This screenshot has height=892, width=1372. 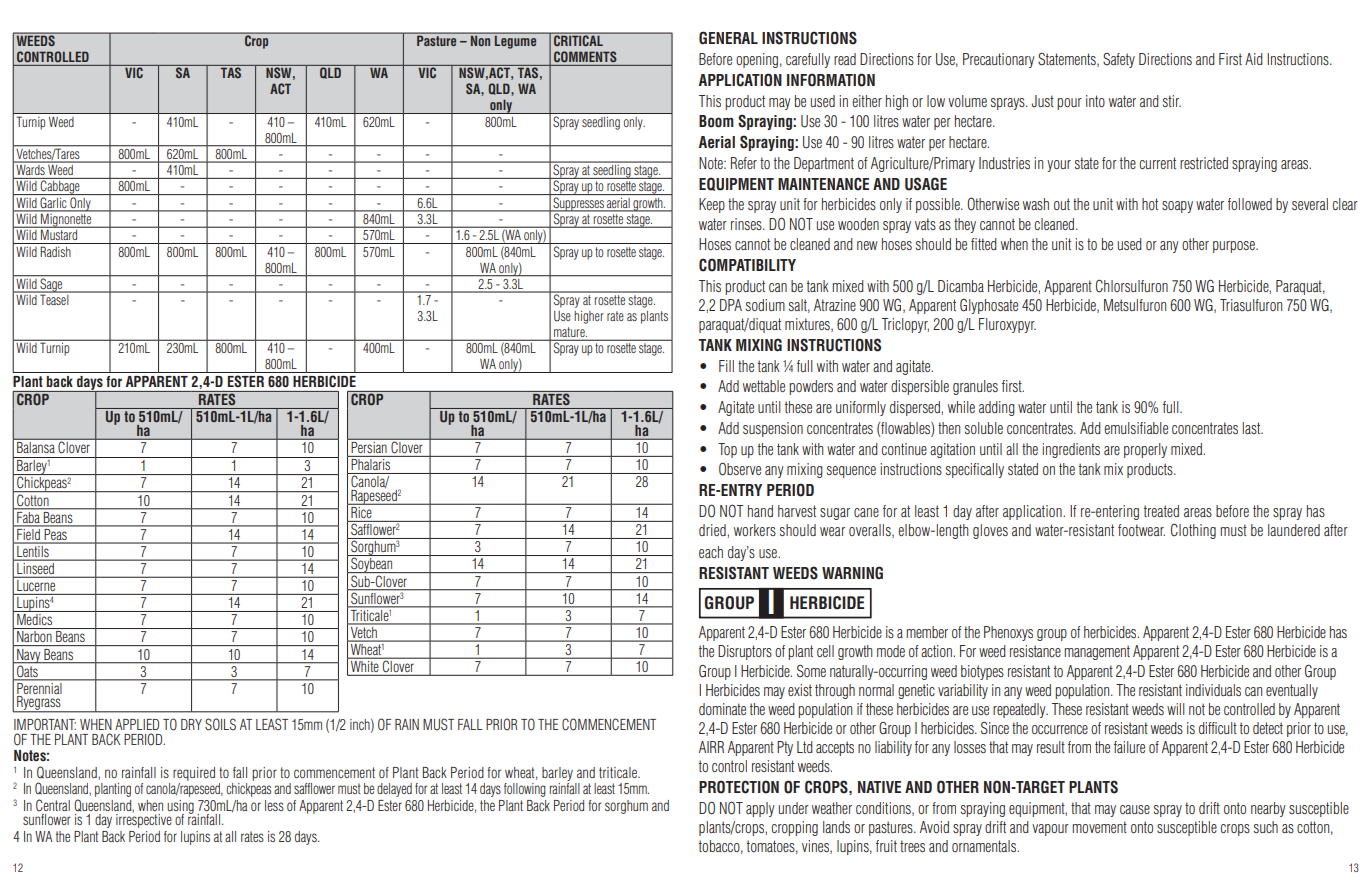 I want to click on GENERAL, so click(x=728, y=38).
